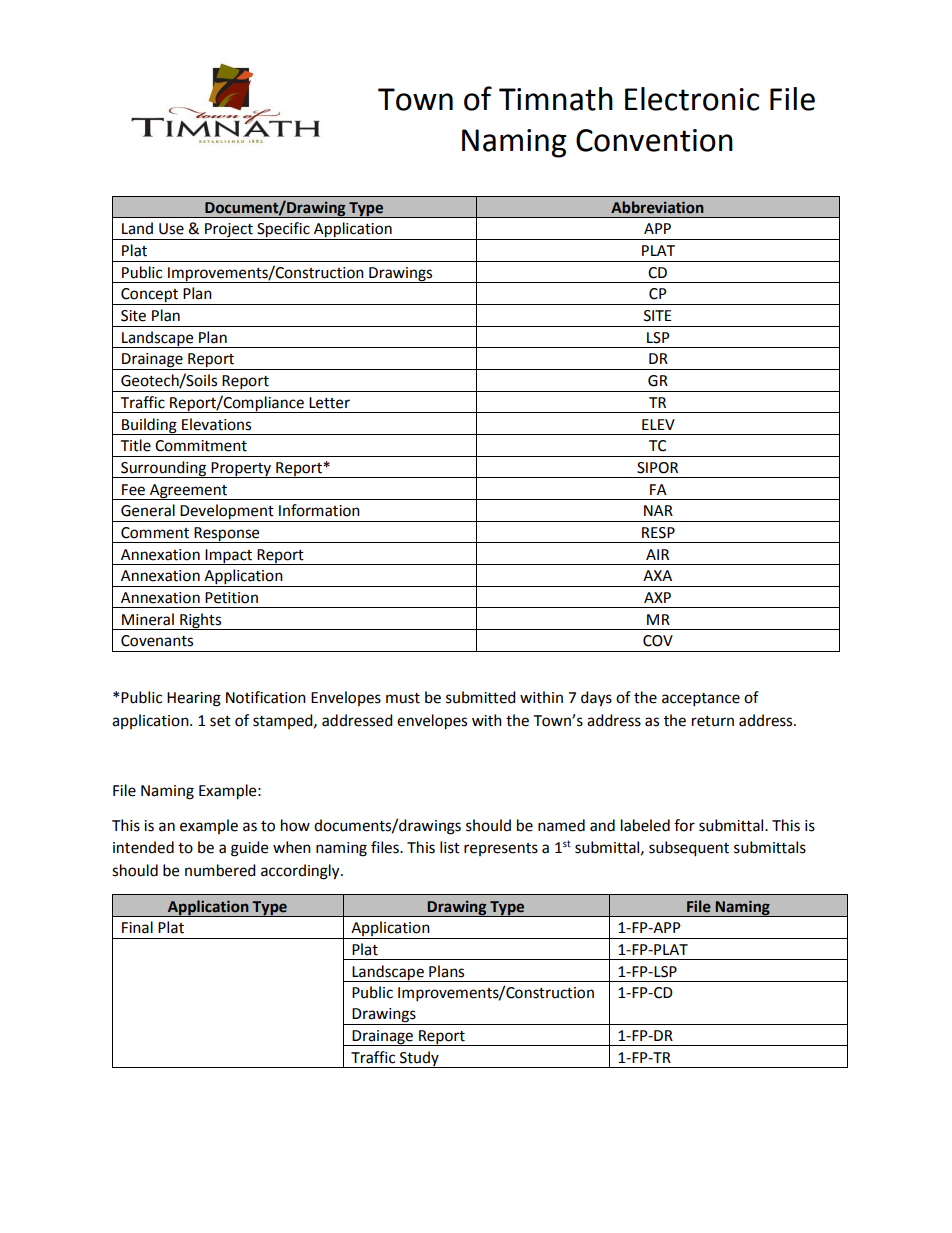 The image size is (952, 1233). What do you see at coordinates (171, 229) in the page?
I see `Use` at bounding box center [171, 229].
